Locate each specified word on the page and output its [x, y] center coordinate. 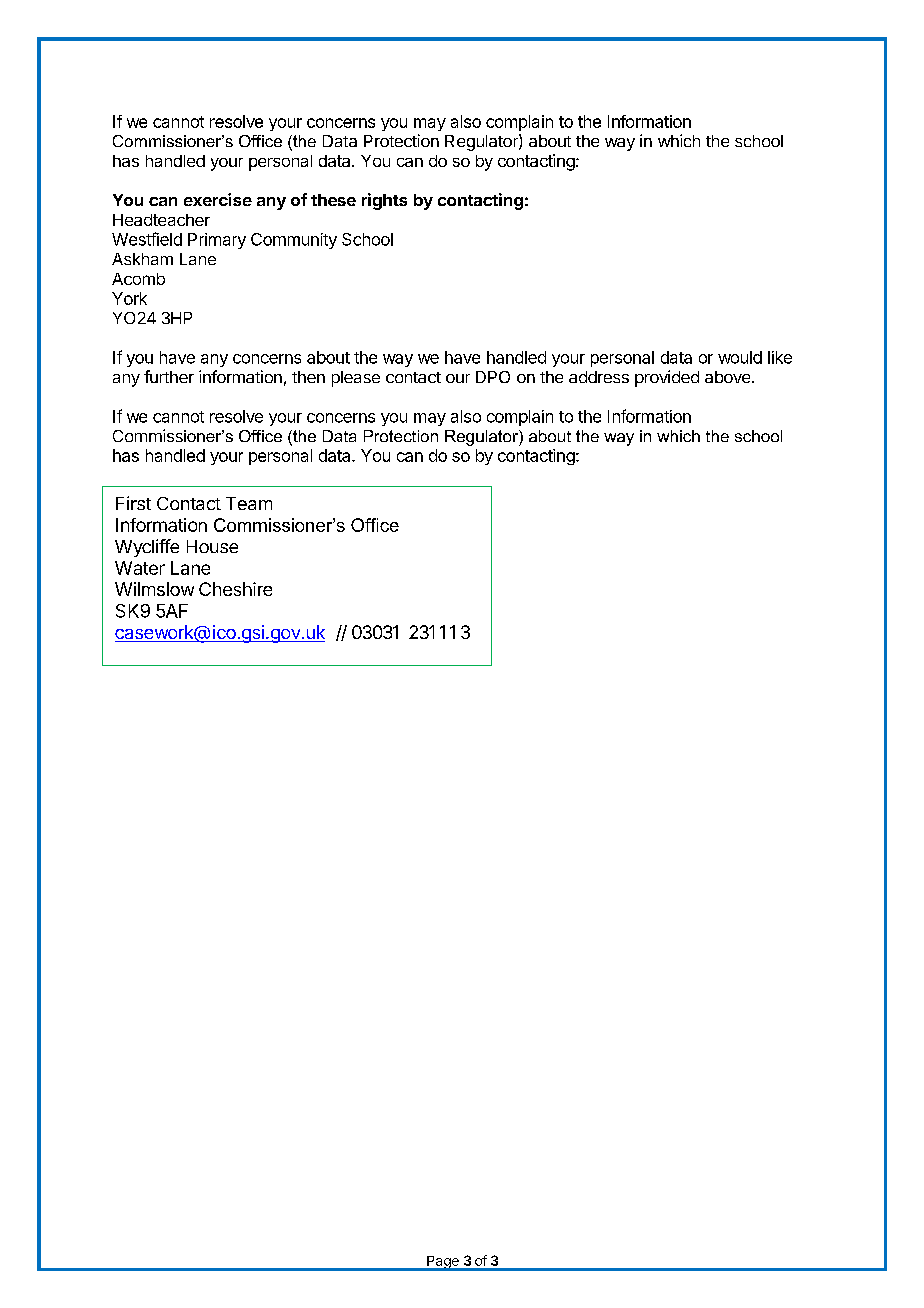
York [129, 298]
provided [667, 378]
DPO [493, 377]
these [333, 200]
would [740, 357]
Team [249, 503]
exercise [218, 199]
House [212, 546]
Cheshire [235, 589]
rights [384, 201]
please [356, 379]
